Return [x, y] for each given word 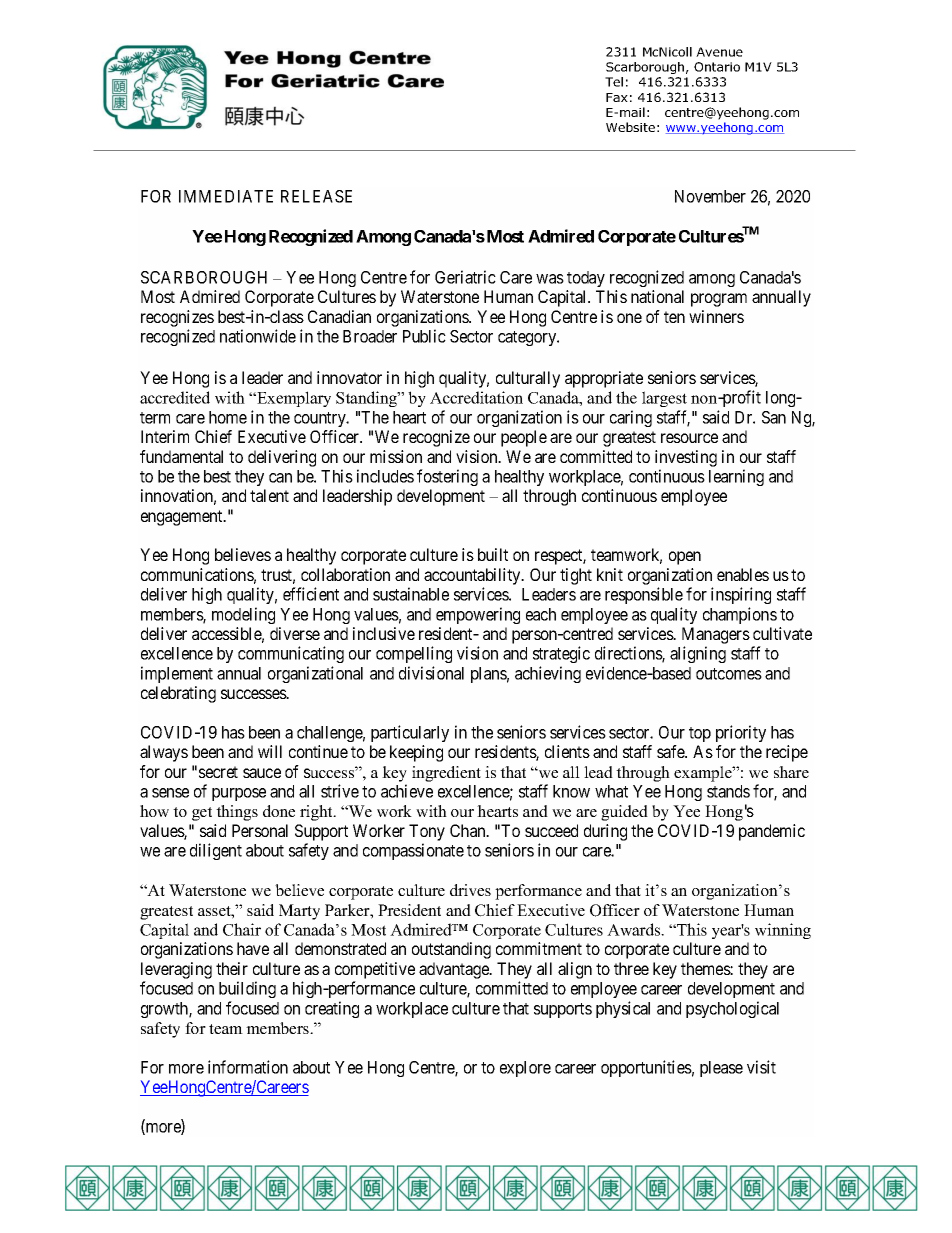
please [721, 1069]
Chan [469, 830]
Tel [614, 82]
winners [716, 316]
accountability [473, 576]
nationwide [258, 336]
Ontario [717, 67]
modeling [243, 615]
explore [525, 1069]
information [248, 1067]
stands [728, 791]
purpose [239, 794]
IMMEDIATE [226, 196]
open [685, 558]
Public [424, 336]
